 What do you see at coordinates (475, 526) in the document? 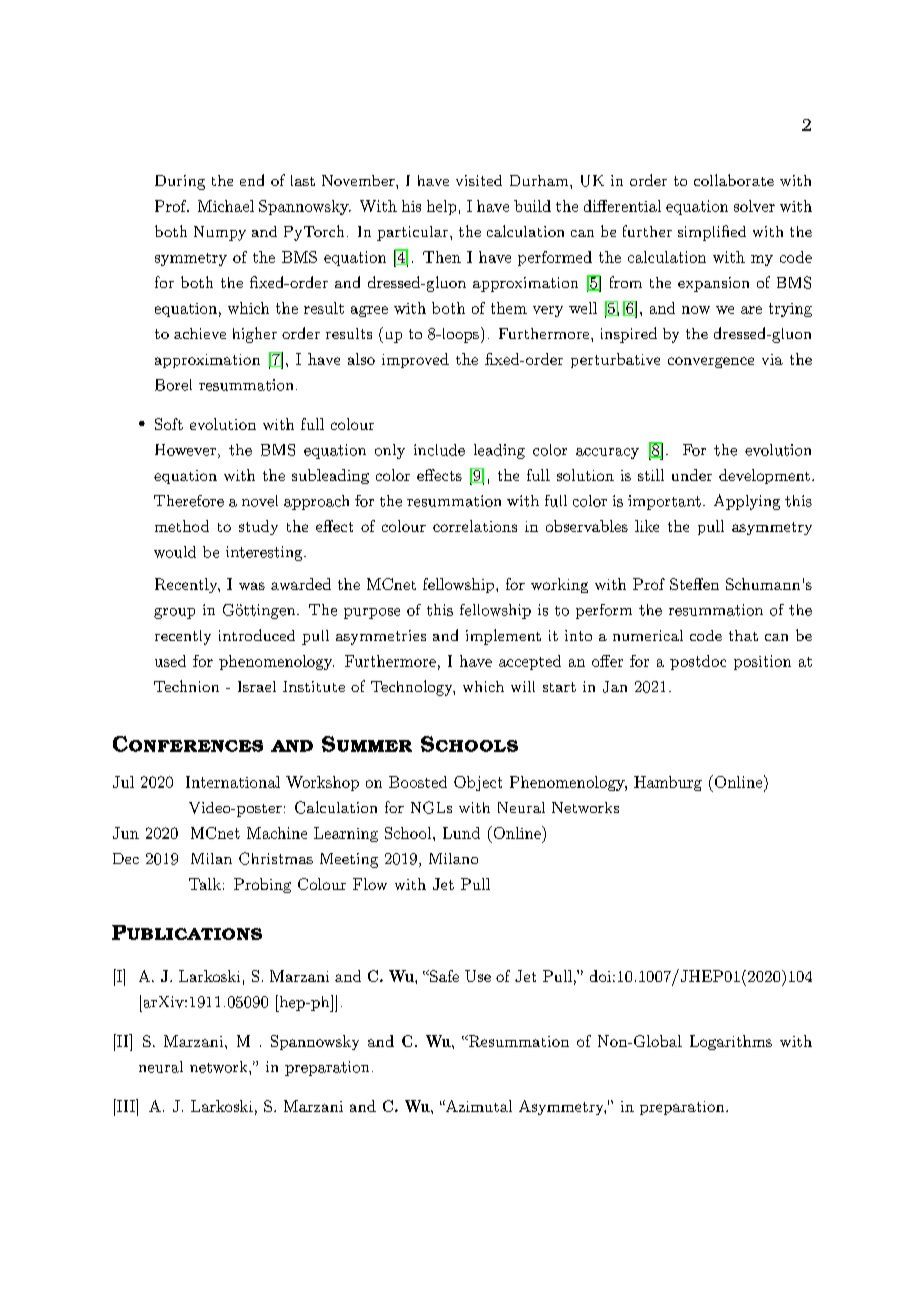
I see `correlations` at bounding box center [475, 526].
